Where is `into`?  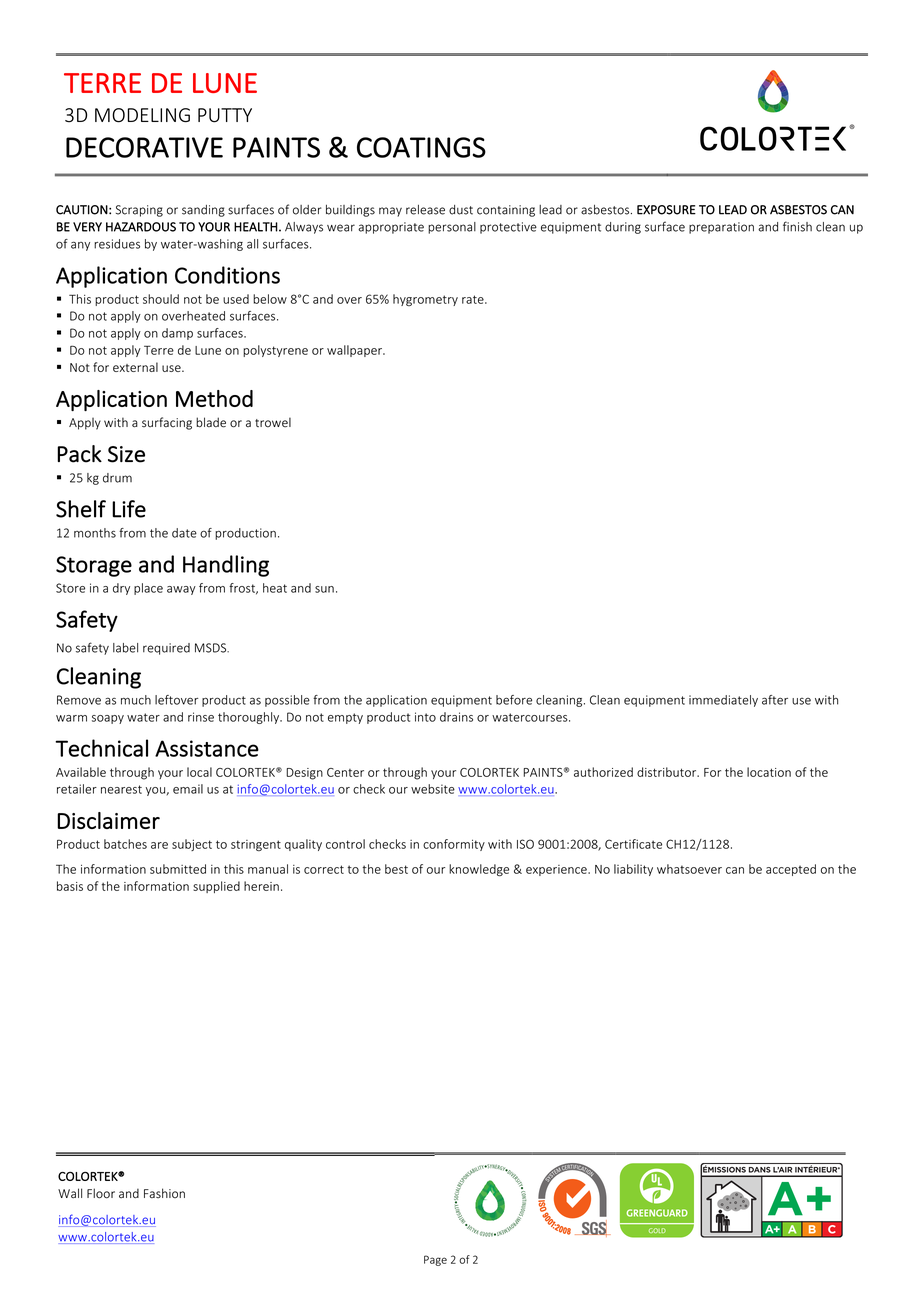 into is located at coordinates (425, 717).
